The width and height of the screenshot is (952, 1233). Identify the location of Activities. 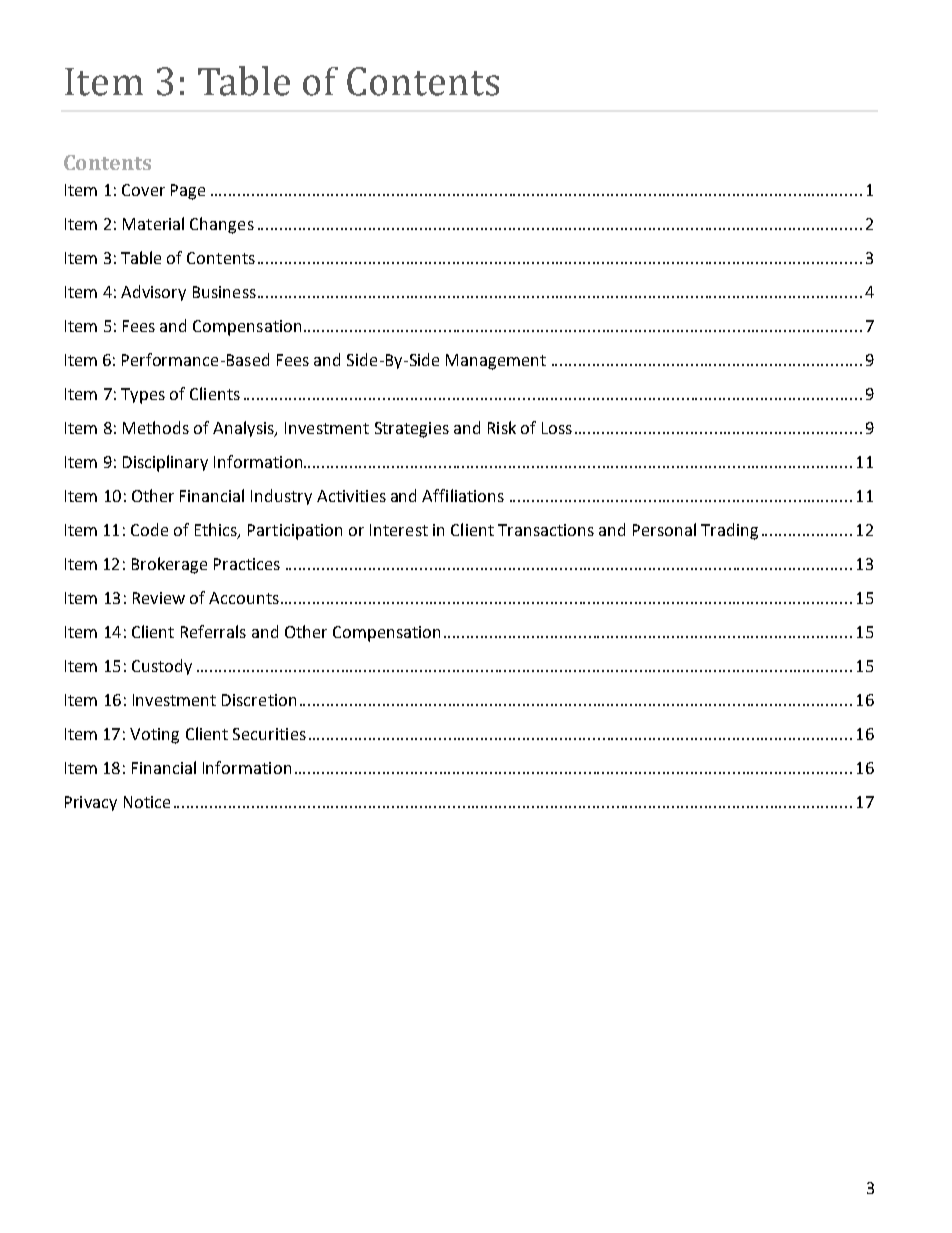
(351, 496).
